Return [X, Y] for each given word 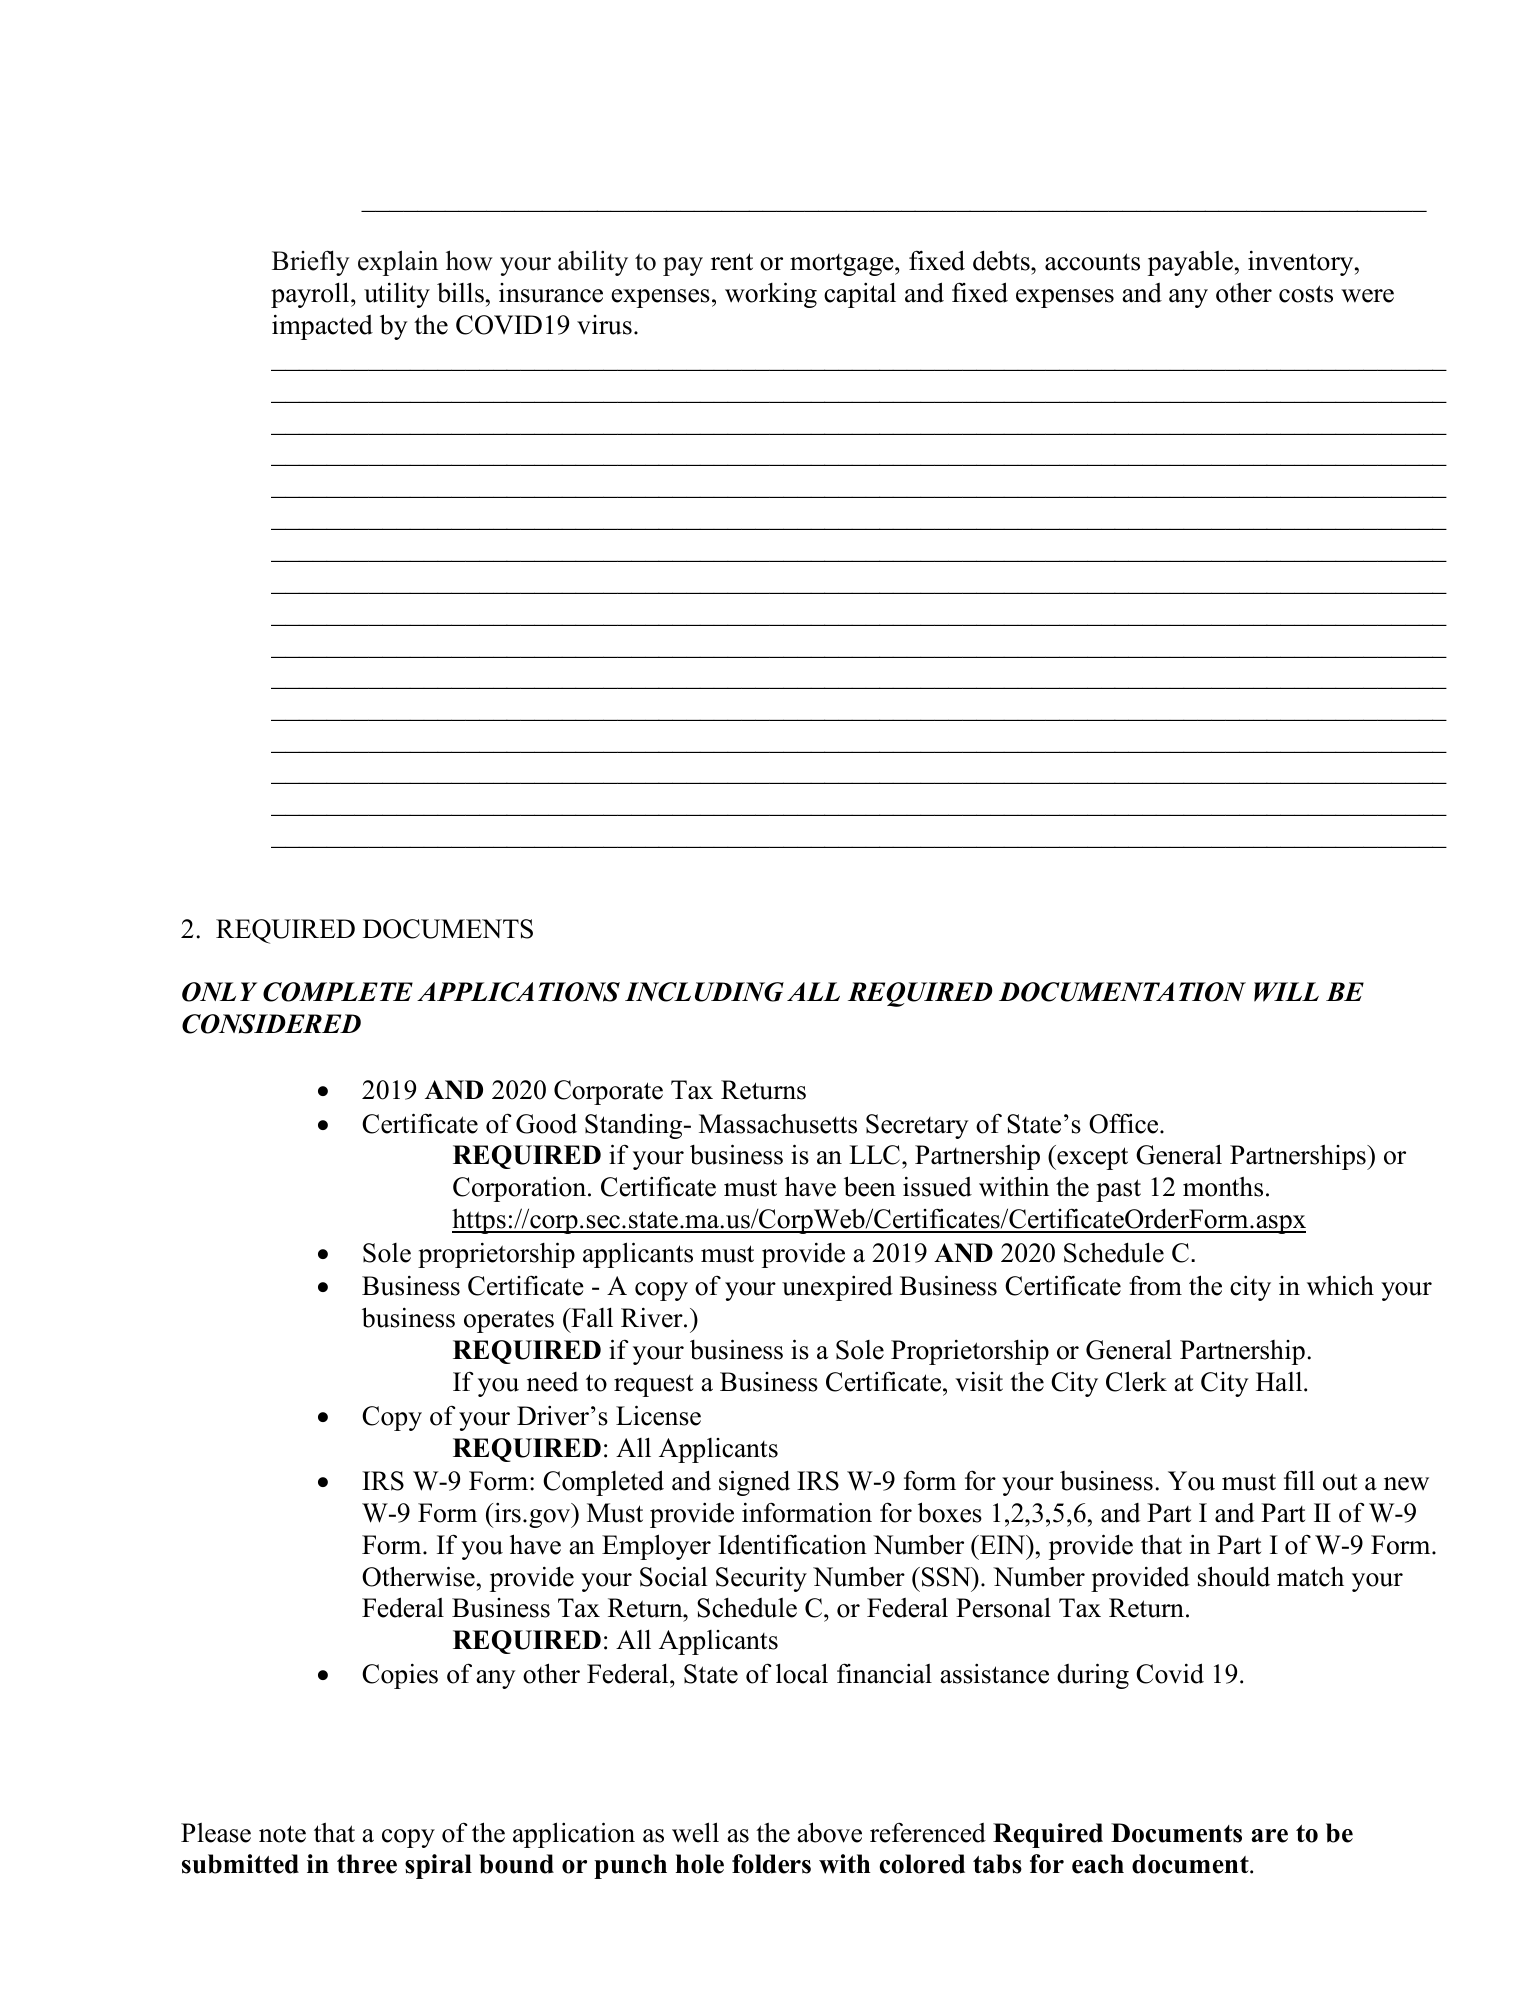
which [1340, 1285]
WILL [1286, 992]
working [771, 295]
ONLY [219, 992]
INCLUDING [704, 992]
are [1269, 1836]
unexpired [837, 1288]
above [829, 1832]
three [367, 1864]
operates [509, 1321]
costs [1306, 294]
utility [397, 295]
